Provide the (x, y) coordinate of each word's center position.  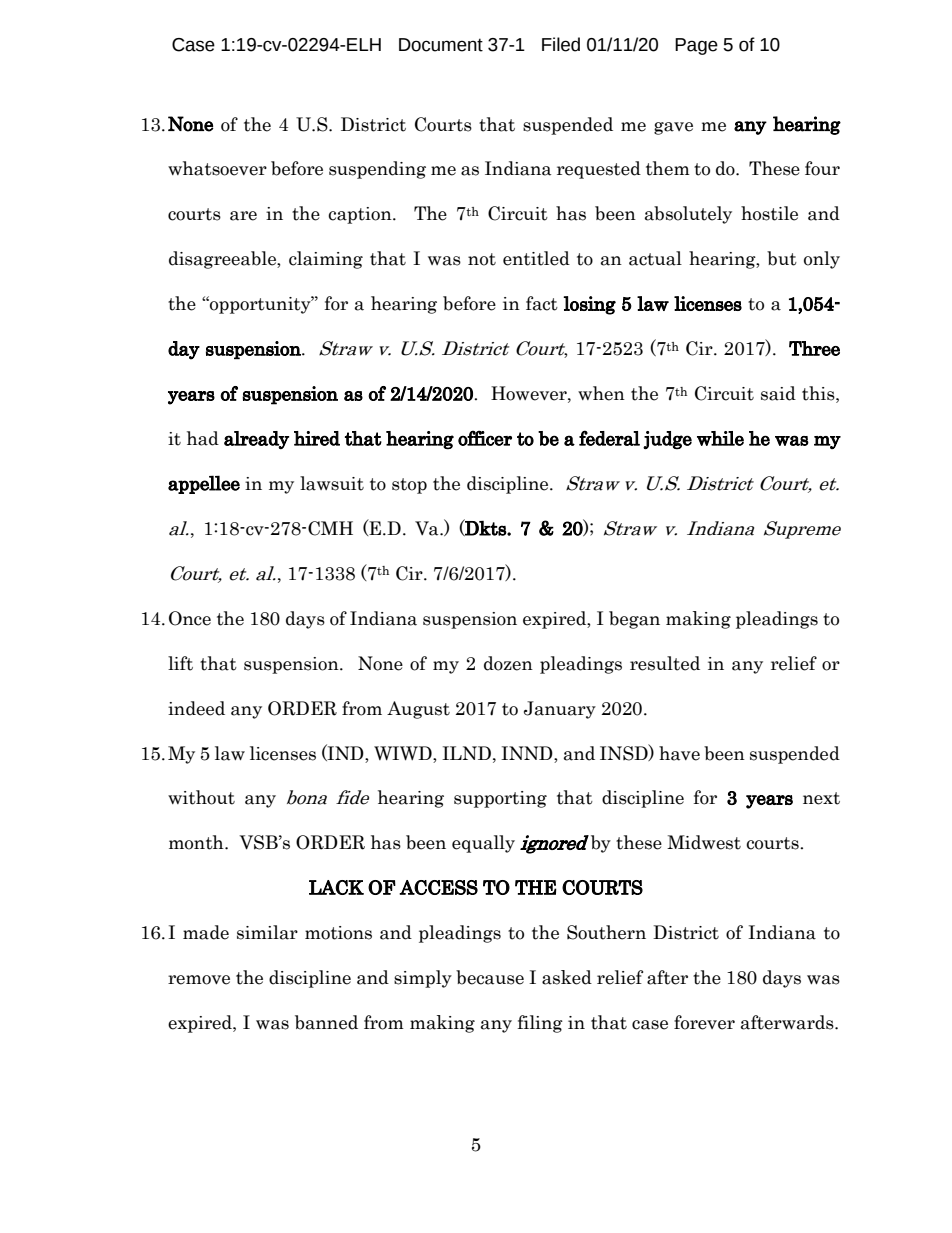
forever (704, 1022)
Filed (561, 44)
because (490, 977)
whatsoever (217, 168)
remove (199, 980)
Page (696, 46)
